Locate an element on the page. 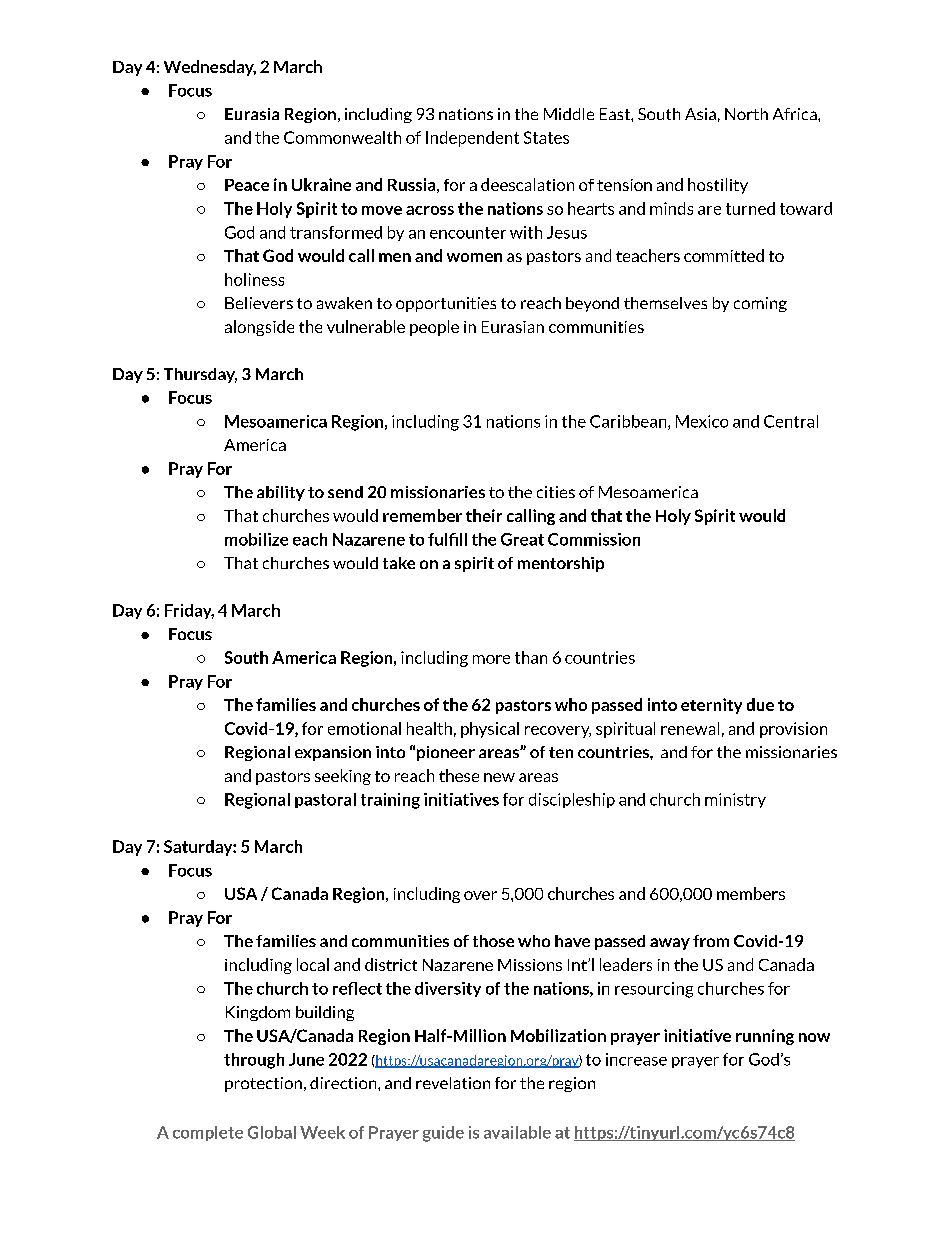 The image size is (952, 1233). cities is located at coordinates (556, 492).
